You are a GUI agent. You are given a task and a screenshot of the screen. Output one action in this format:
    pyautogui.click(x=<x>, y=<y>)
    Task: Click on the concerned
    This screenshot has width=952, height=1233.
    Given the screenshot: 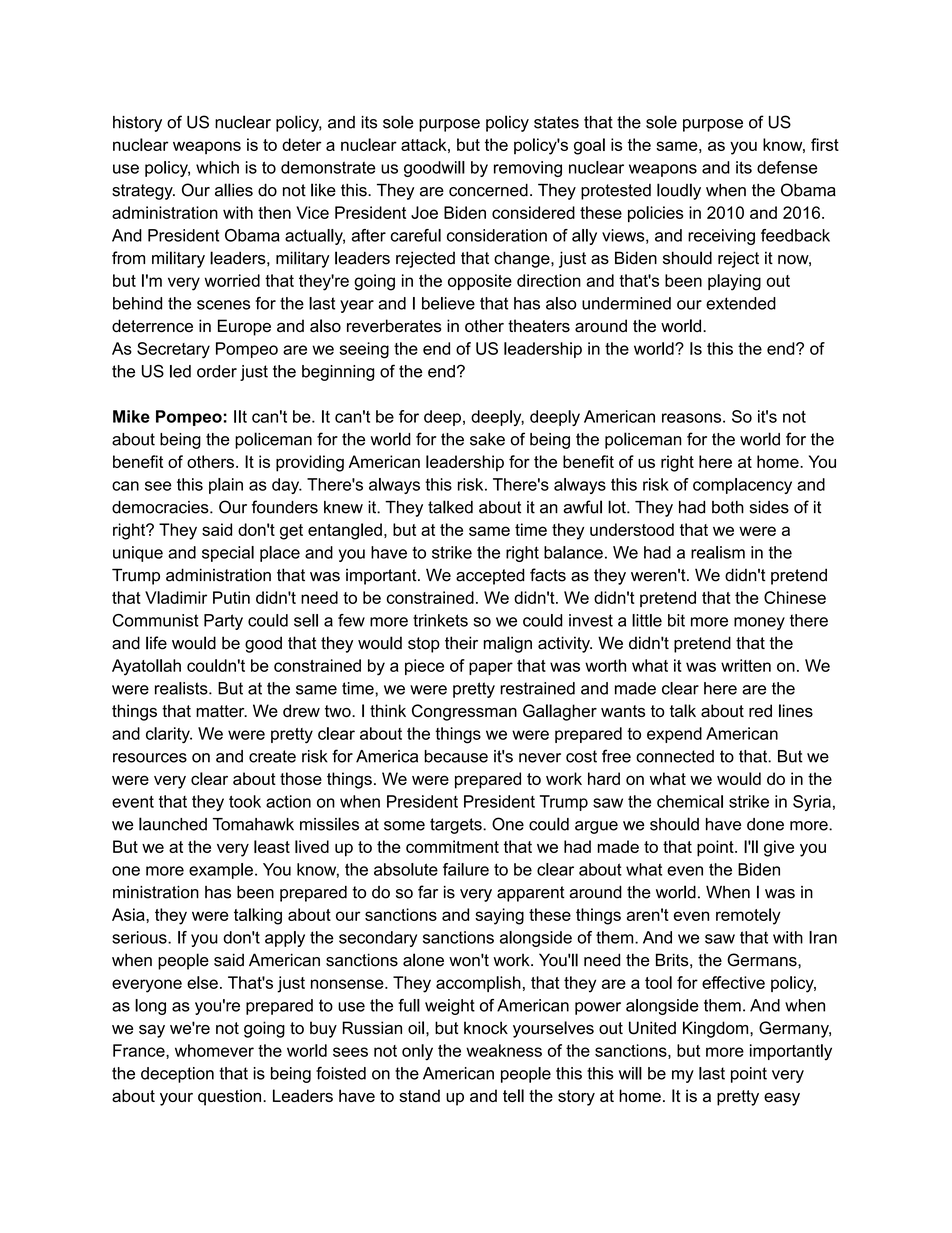 What is the action you would take?
    pyautogui.click(x=488, y=190)
